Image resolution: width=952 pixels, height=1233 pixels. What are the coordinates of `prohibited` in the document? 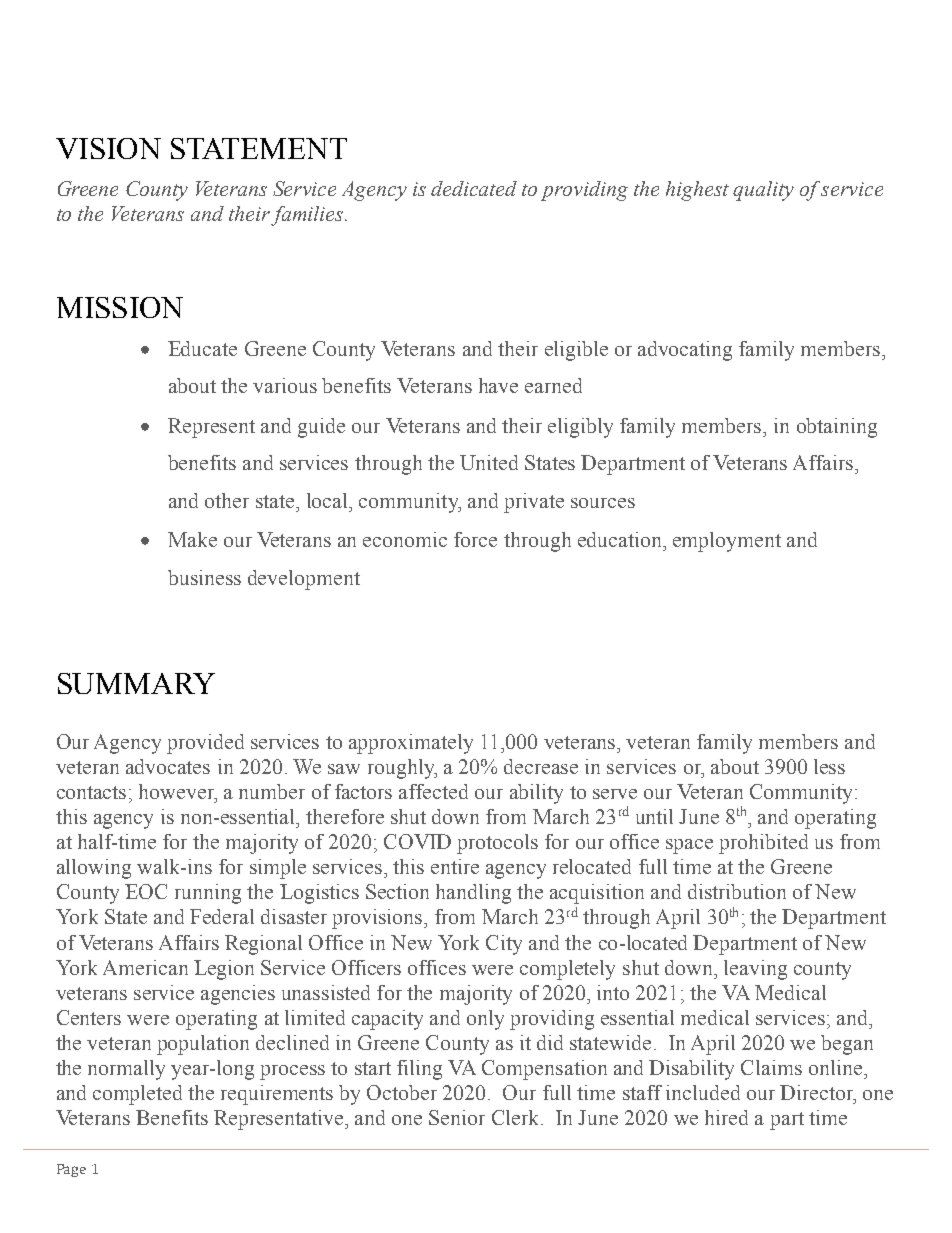 It's located at (763, 844).
